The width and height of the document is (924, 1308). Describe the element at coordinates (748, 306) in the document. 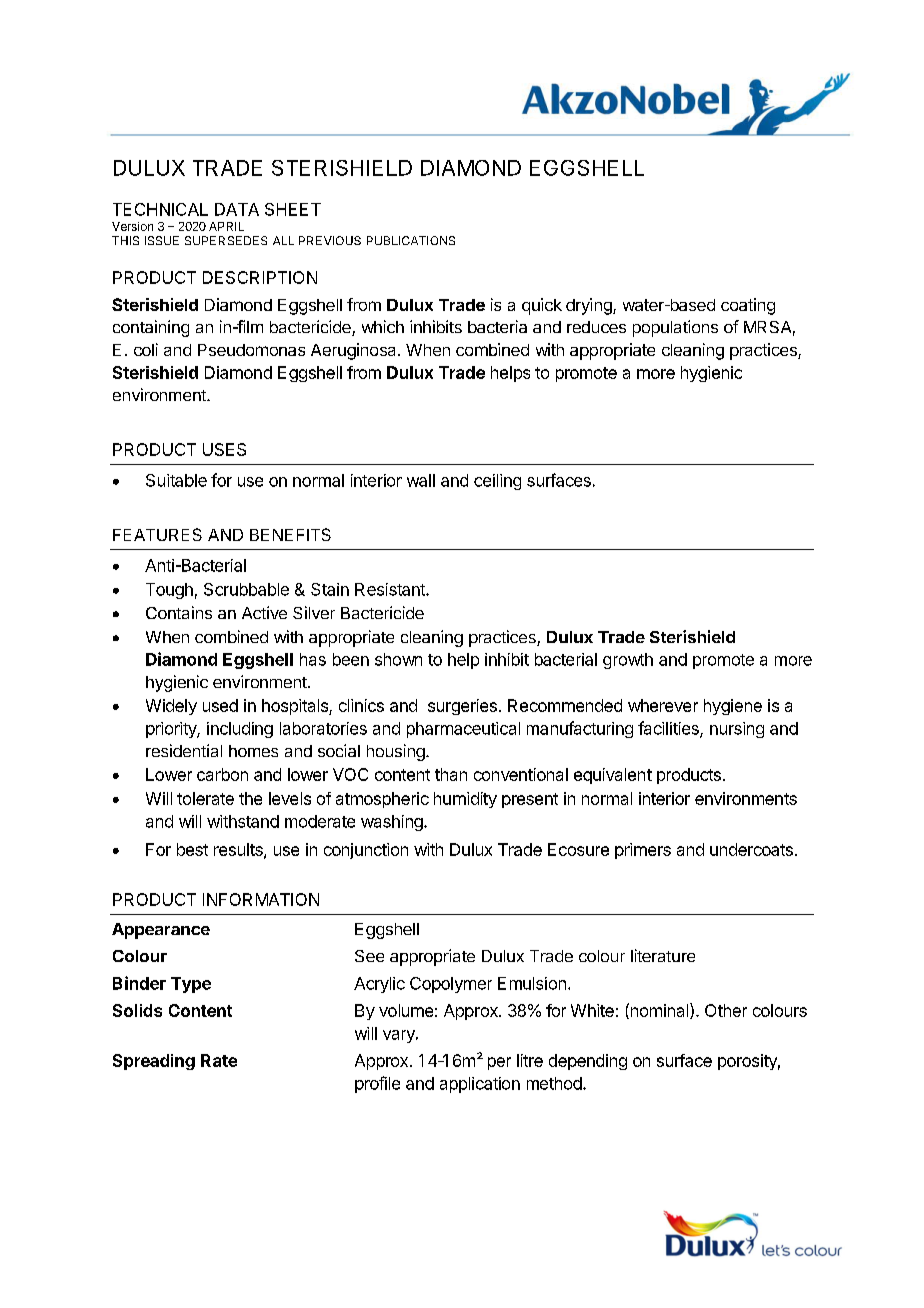

I see `coating` at that location.
